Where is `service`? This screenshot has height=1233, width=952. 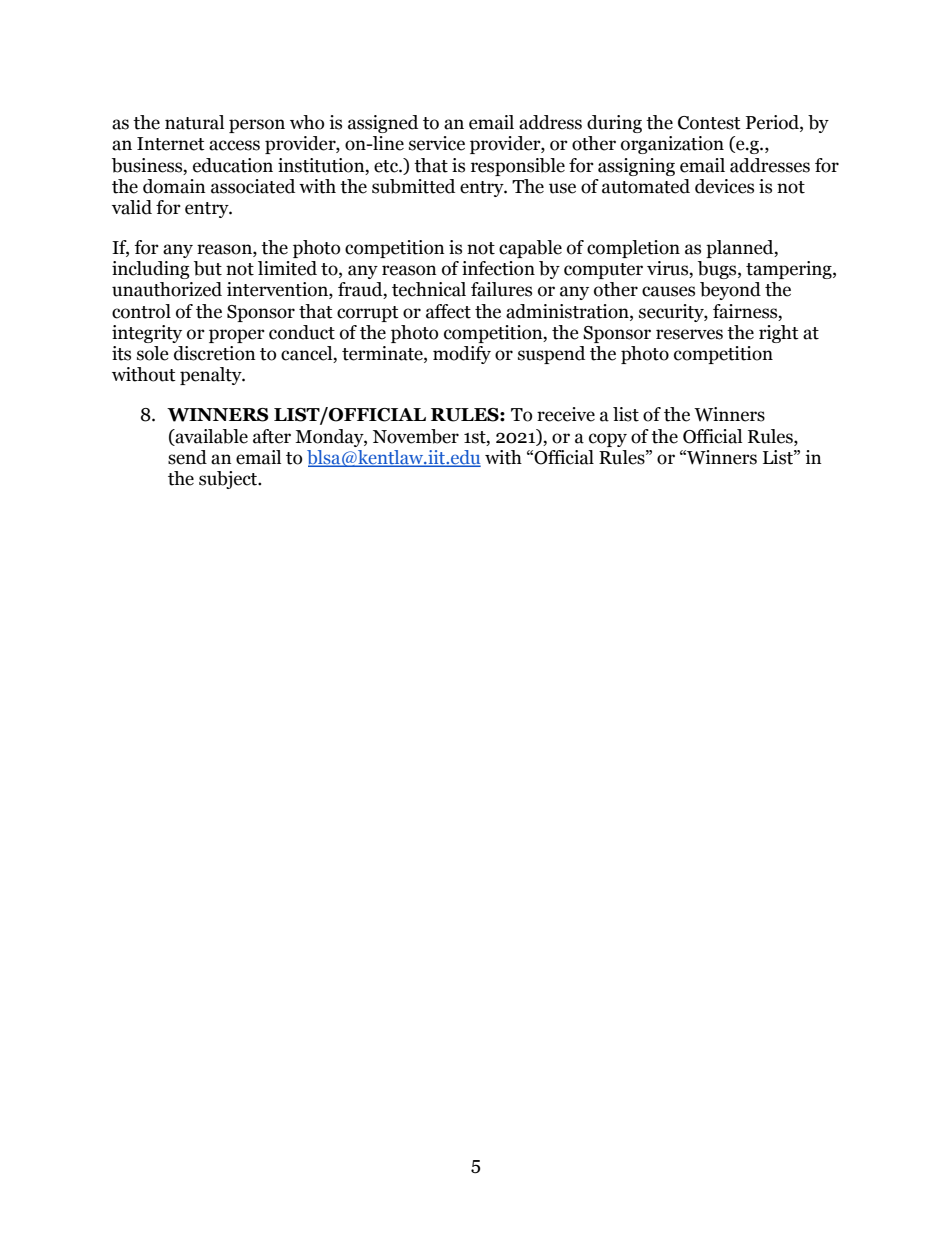 service is located at coordinates (437, 143).
